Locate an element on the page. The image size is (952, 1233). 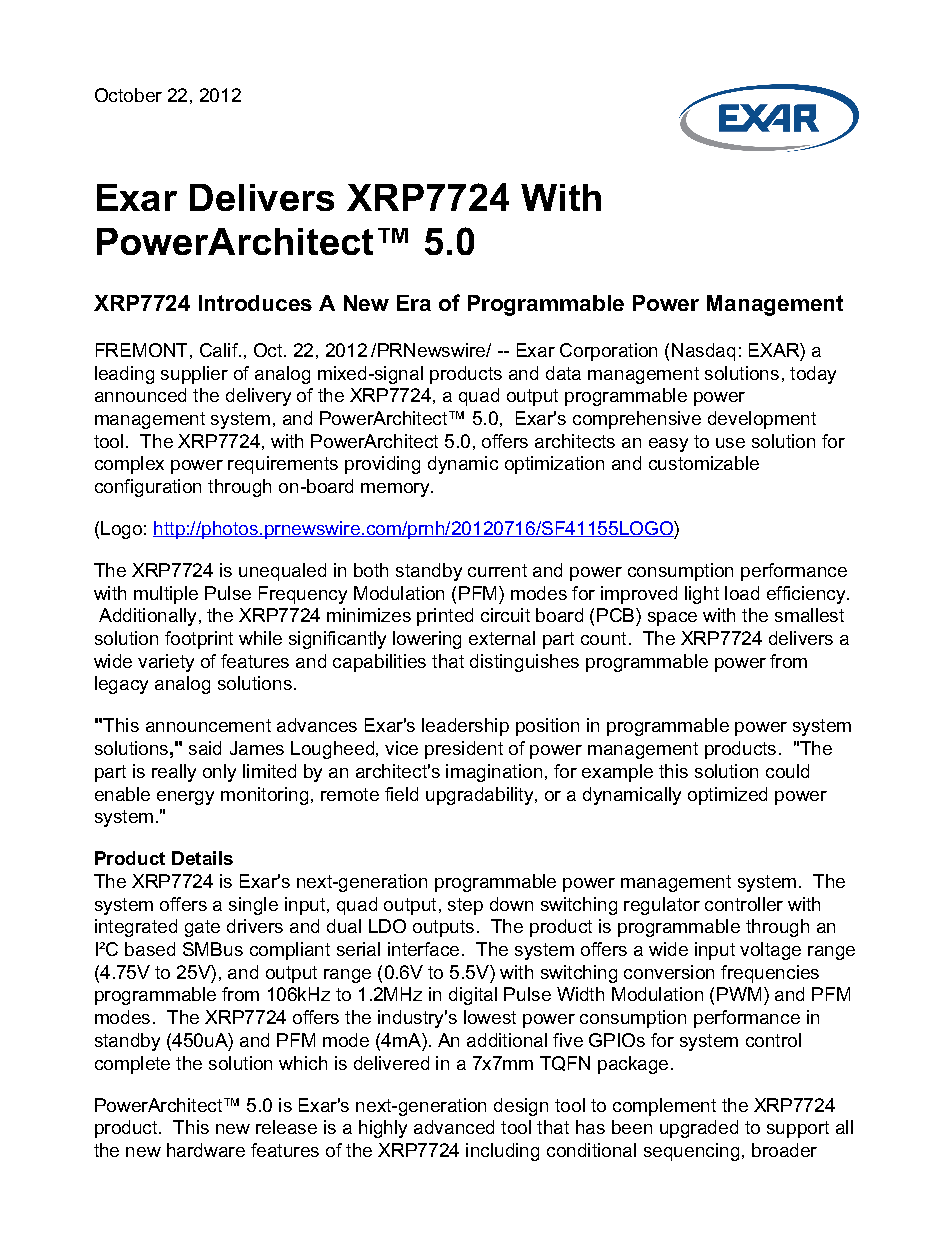
Nasdaq is located at coordinates (703, 352).
